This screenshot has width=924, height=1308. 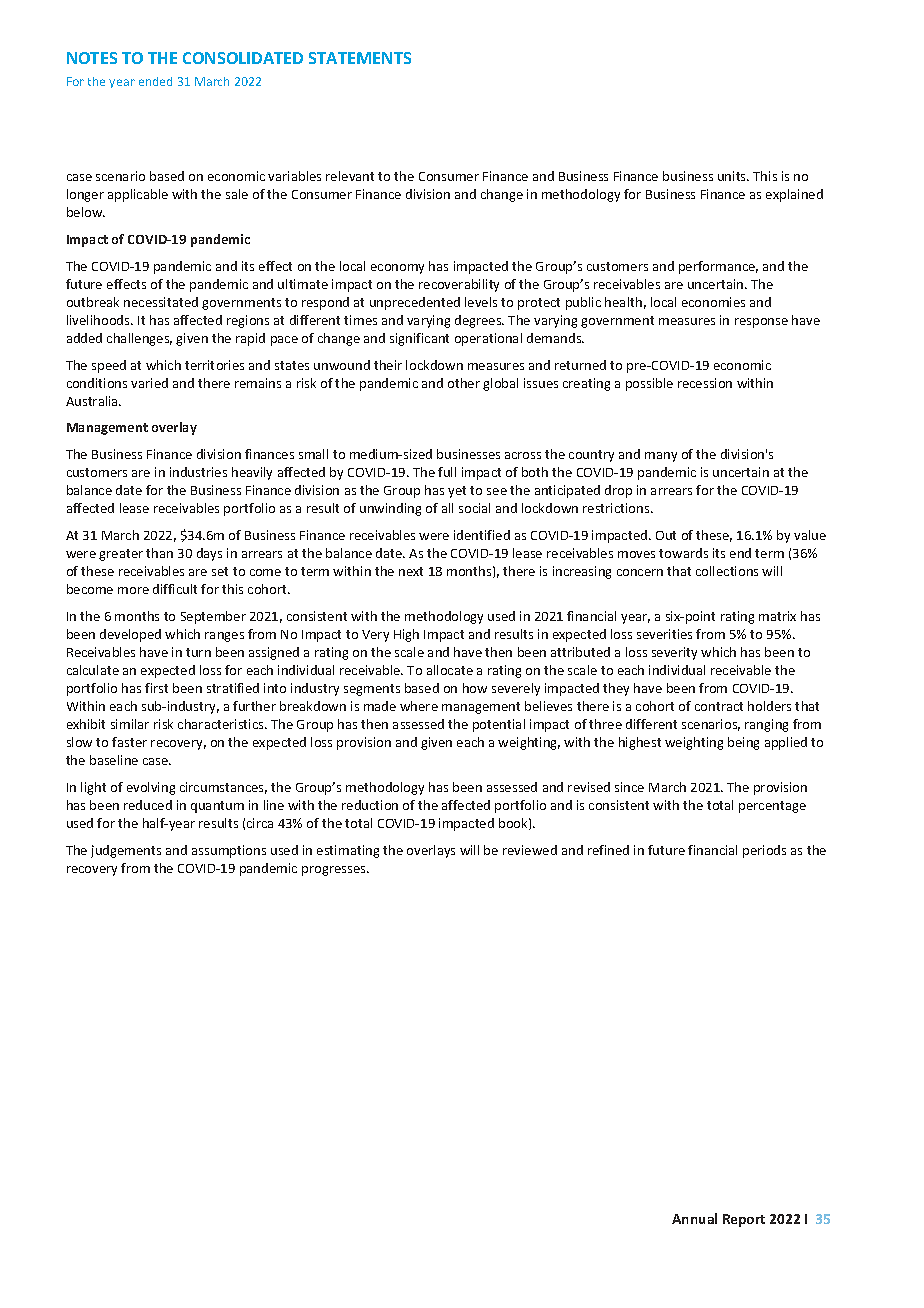 What do you see at coordinates (694, 1218) in the screenshot?
I see `Annual` at bounding box center [694, 1218].
